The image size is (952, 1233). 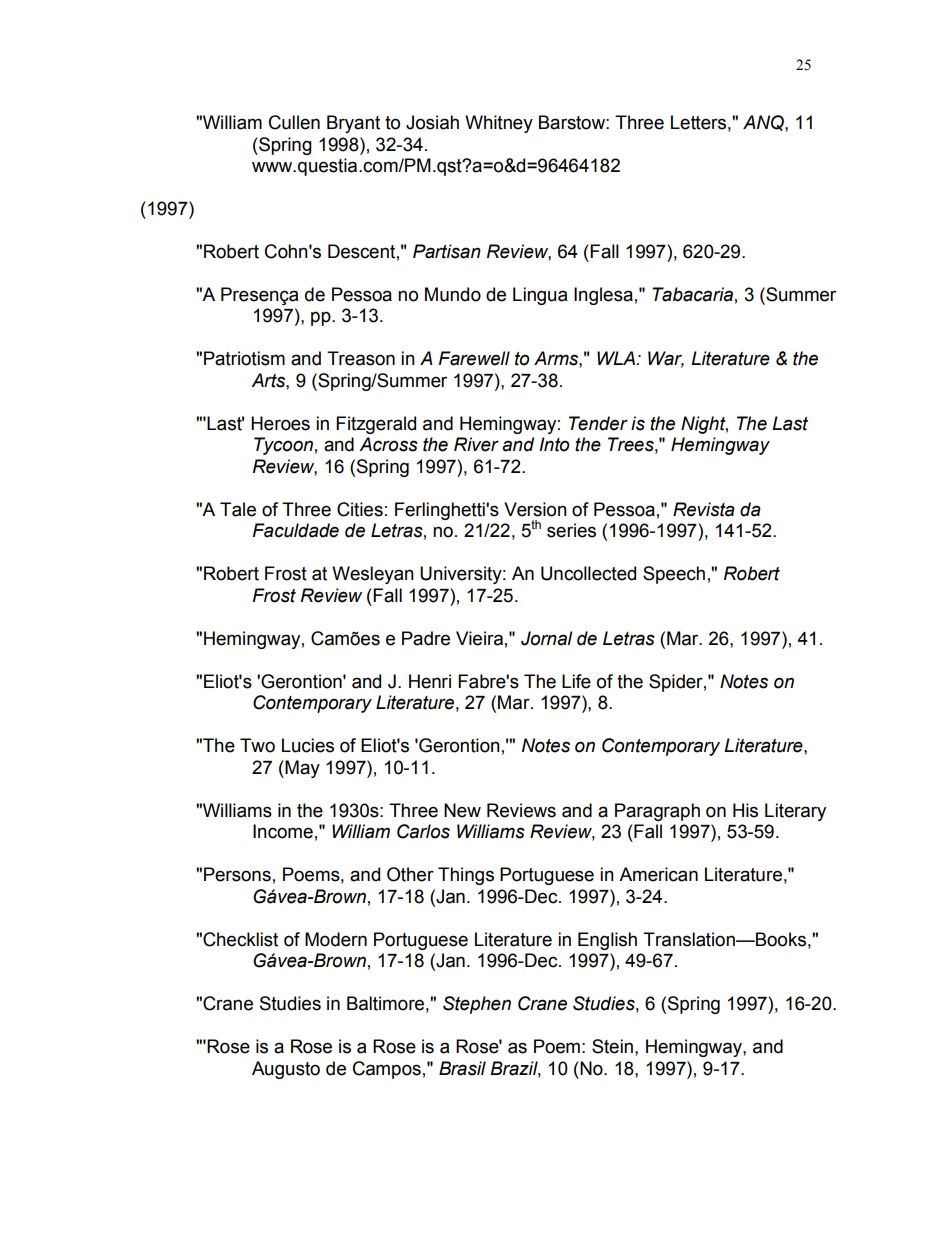 What do you see at coordinates (554, 444) in the image?
I see `Into` at bounding box center [554, 444].
